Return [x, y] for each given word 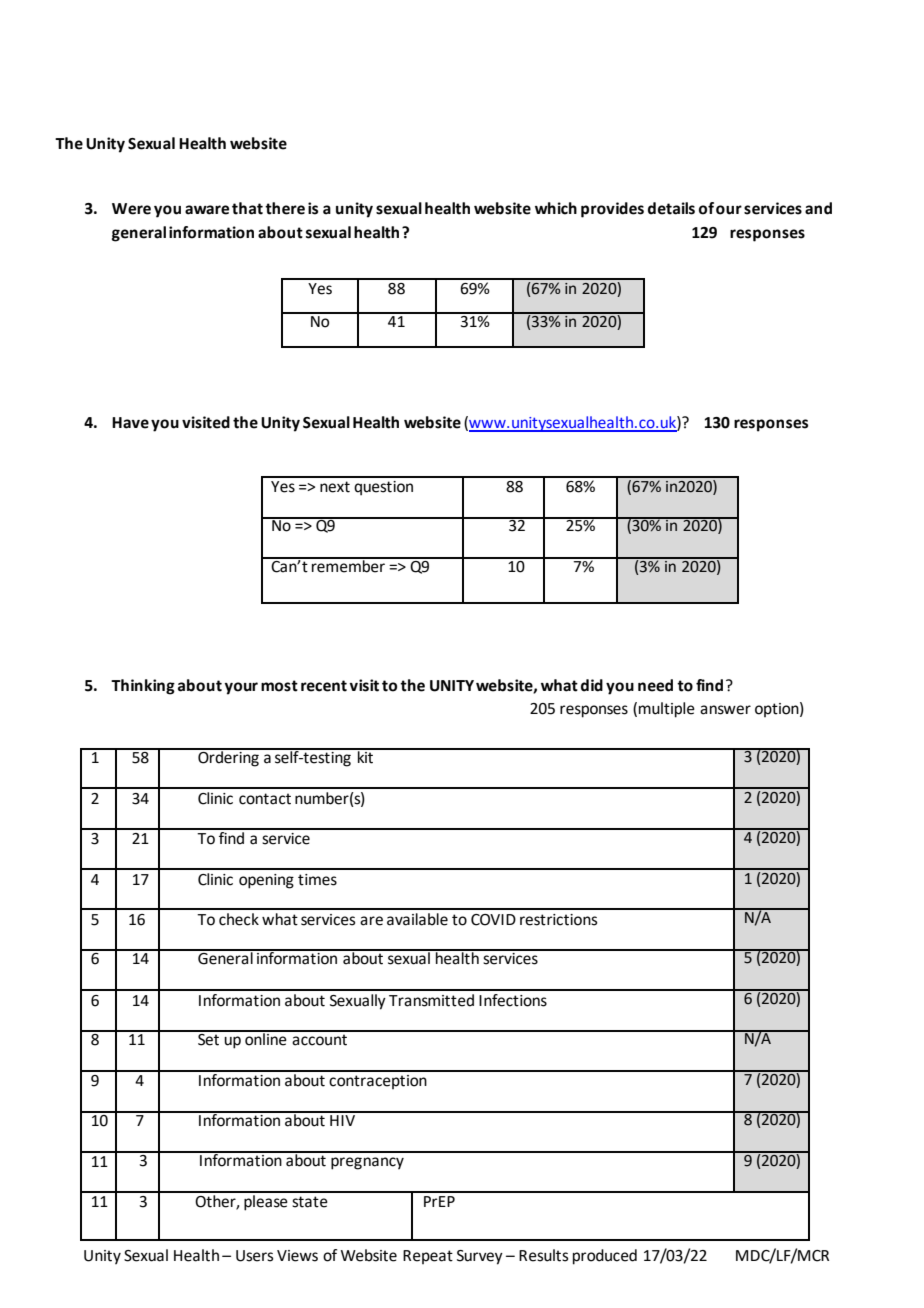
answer [725, 710]
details [671, 208]
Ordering [228, 758]
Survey [480, 1257]
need [655, 685]
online [266, 1038]
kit [366, 756]
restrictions [558, 920]
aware [207, 210]
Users [254, 1256]
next [335, 487]
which [556, 208]
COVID [493, 920]
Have [130, 423]
